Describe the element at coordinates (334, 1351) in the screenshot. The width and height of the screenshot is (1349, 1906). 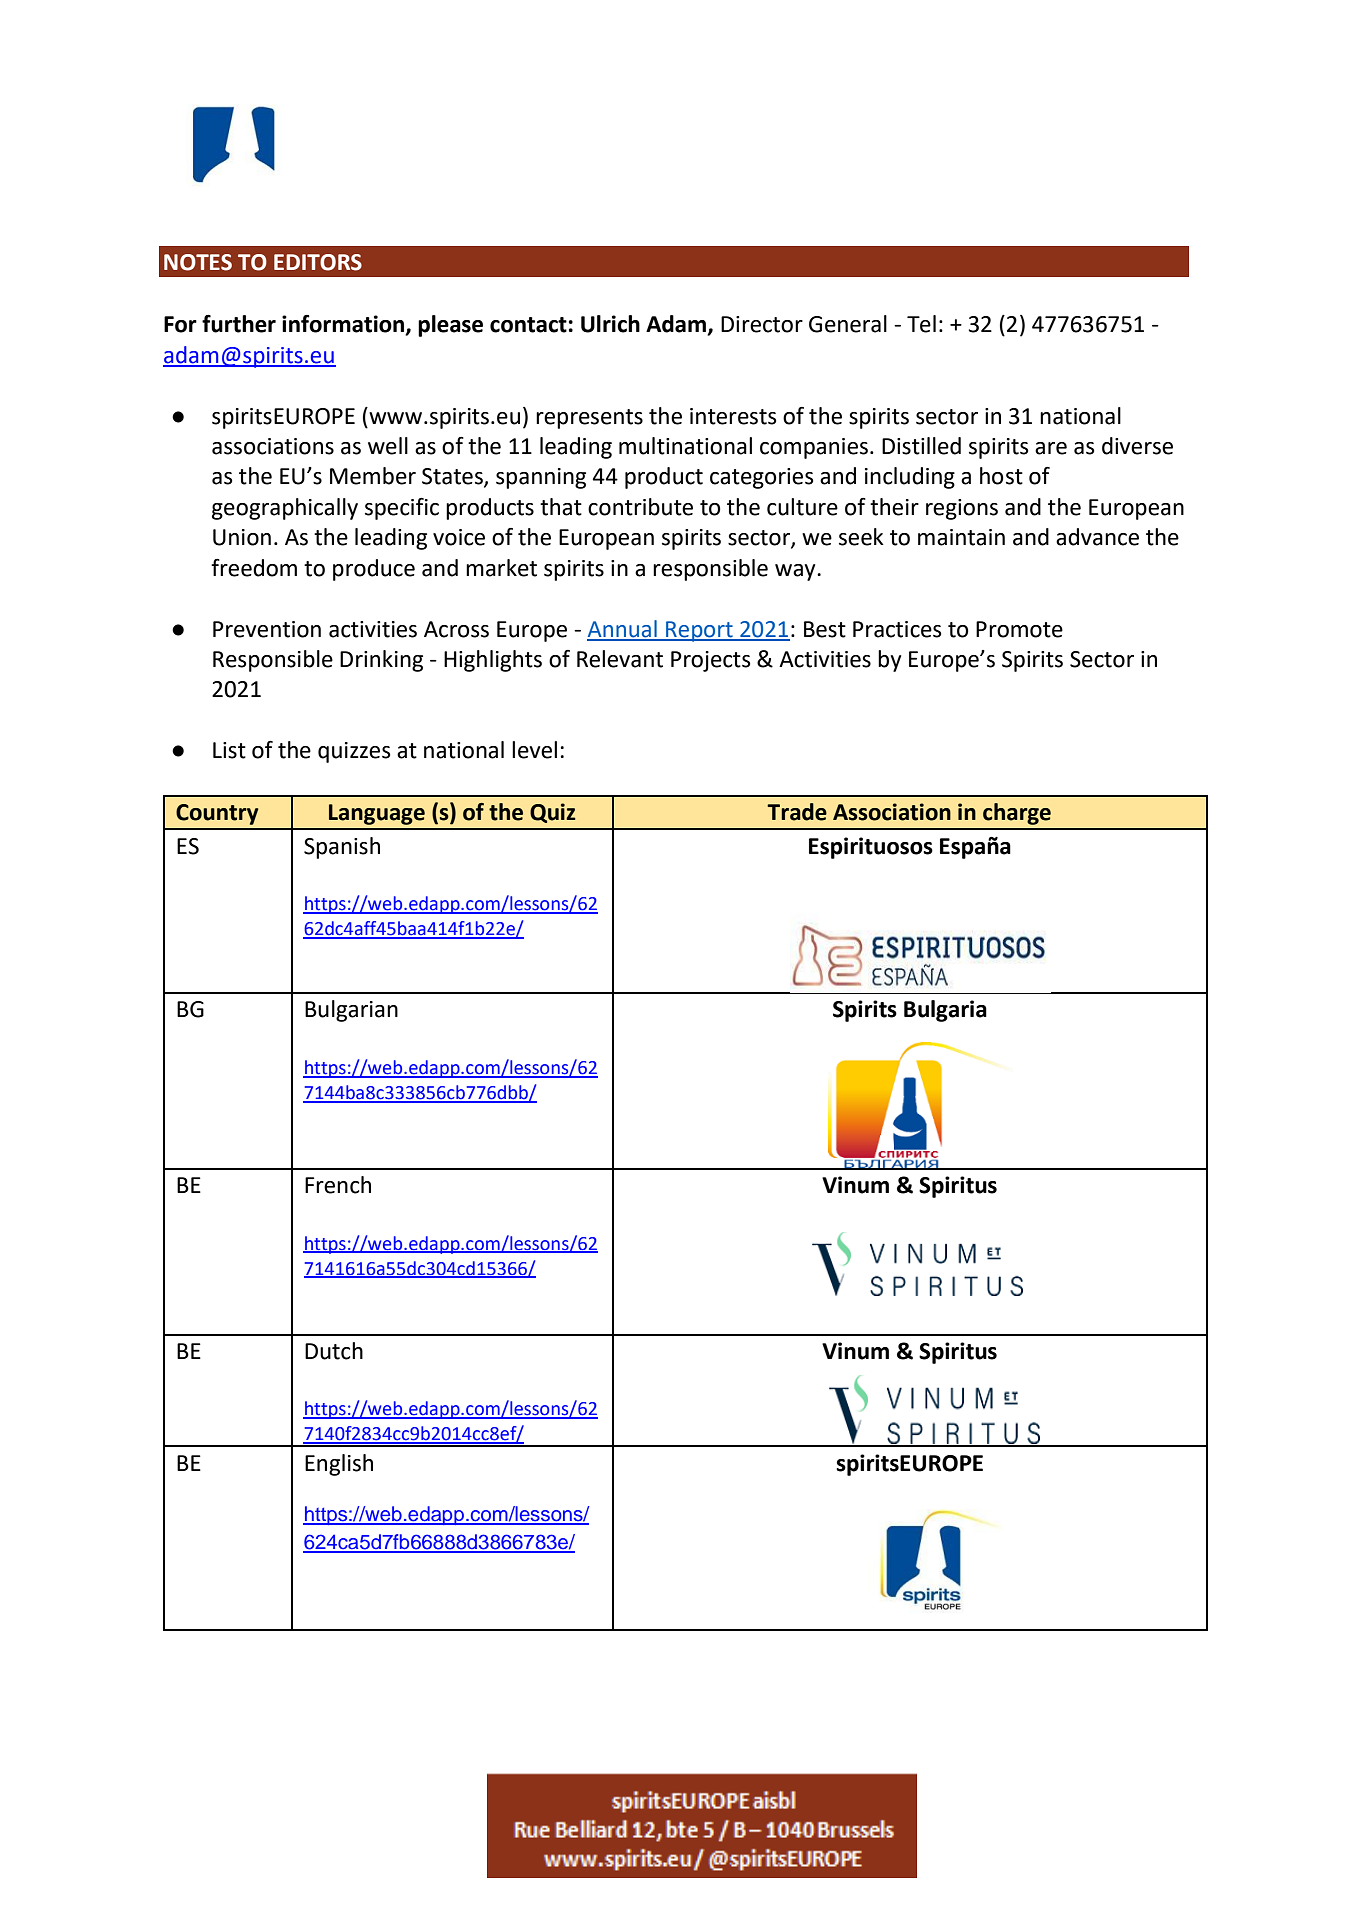
I see `Dutch` at that location.
